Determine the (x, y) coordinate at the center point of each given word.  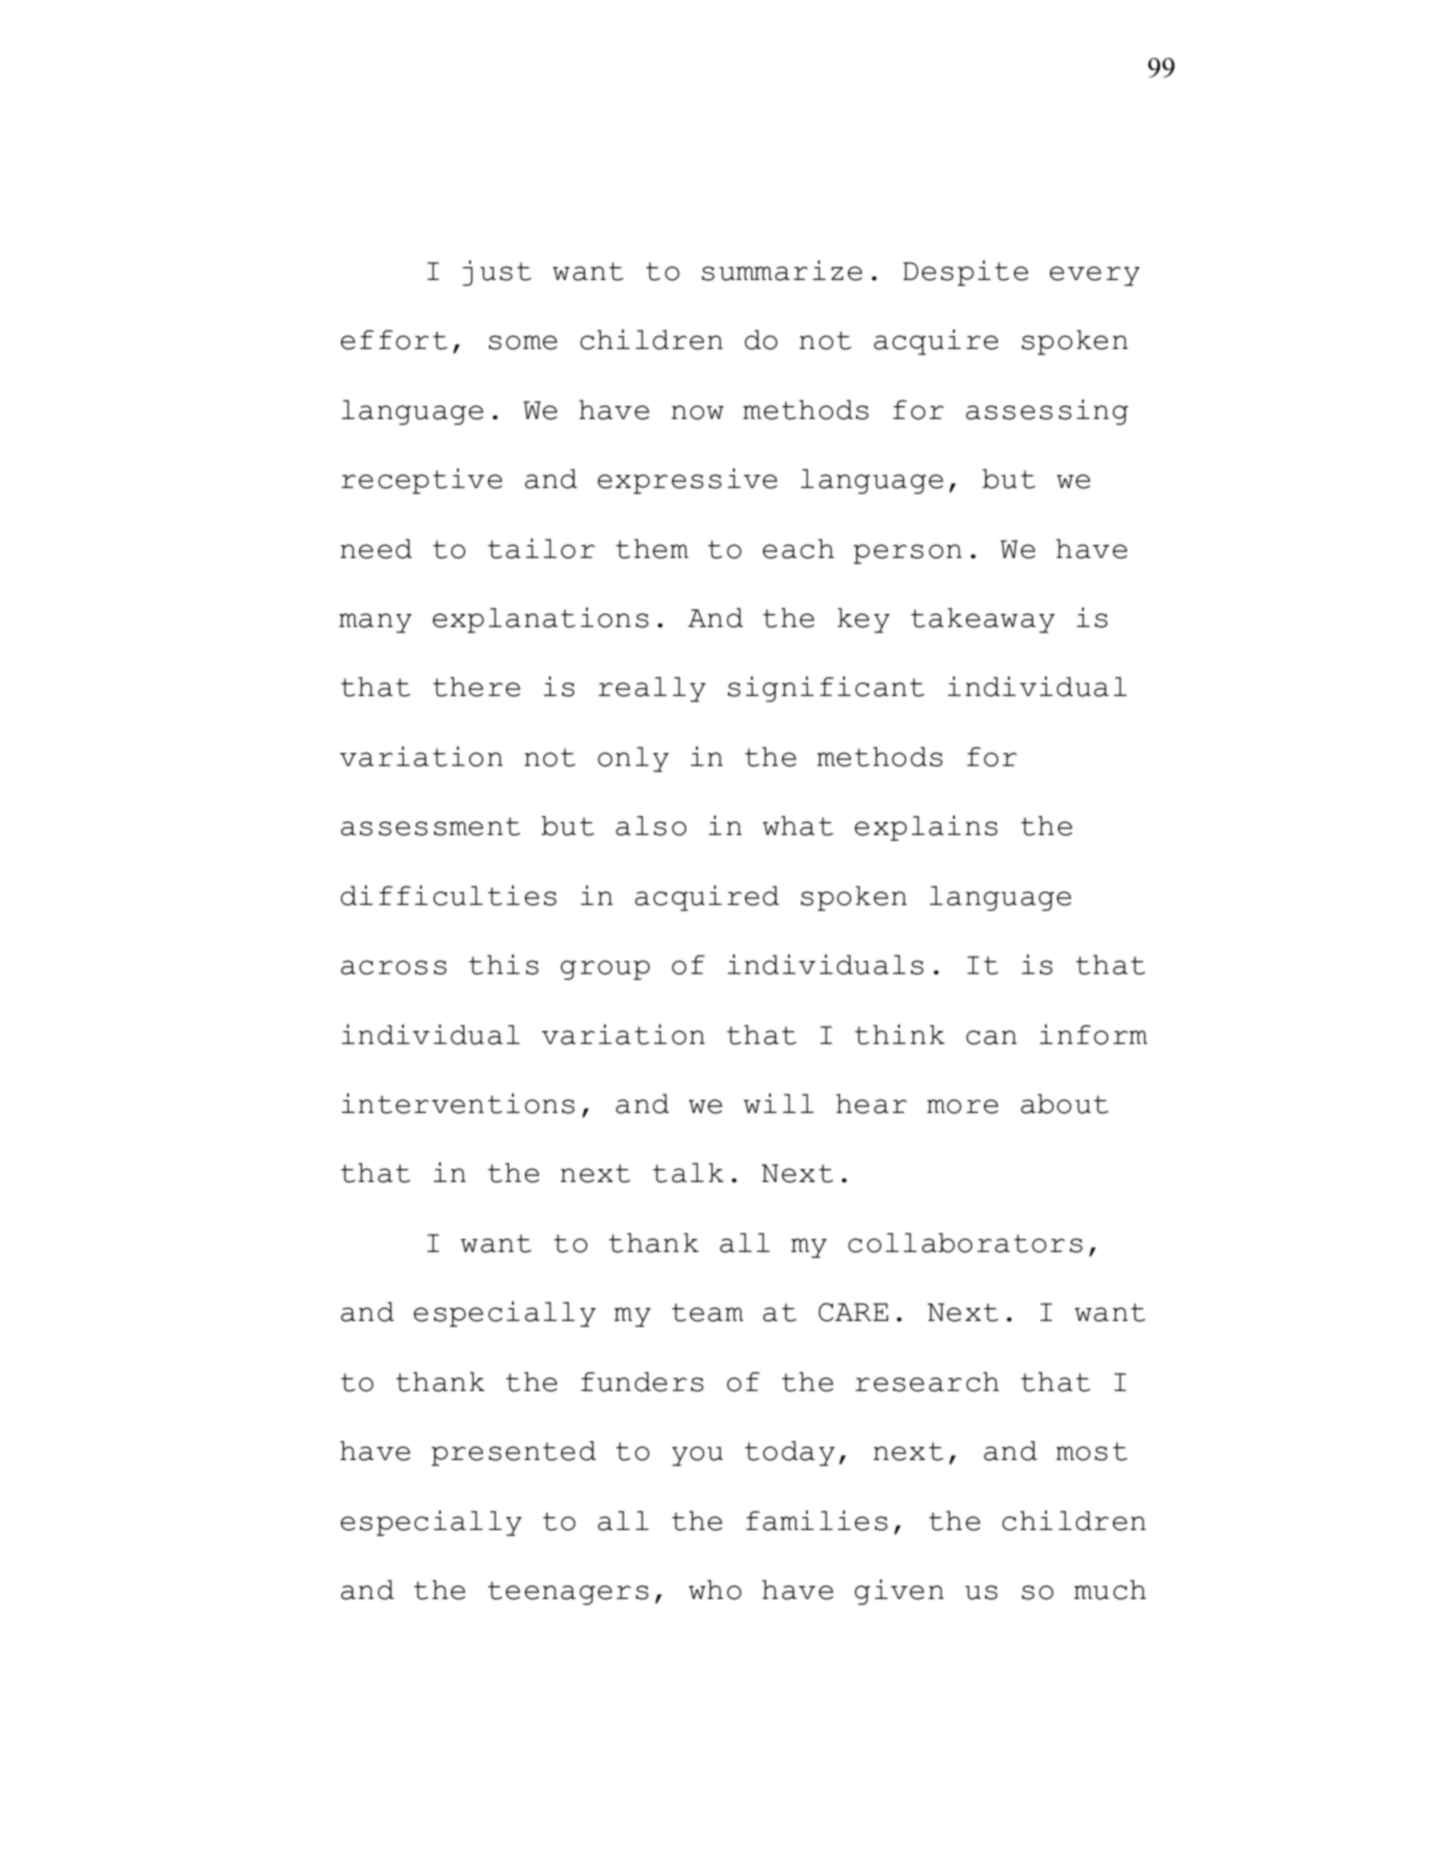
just (497, 273)
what (798, 826)
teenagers (568, 1593)
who (715, 1590)
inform (1093, 1034)
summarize (782, 270)
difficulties (449, 895)
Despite (965, 273)
